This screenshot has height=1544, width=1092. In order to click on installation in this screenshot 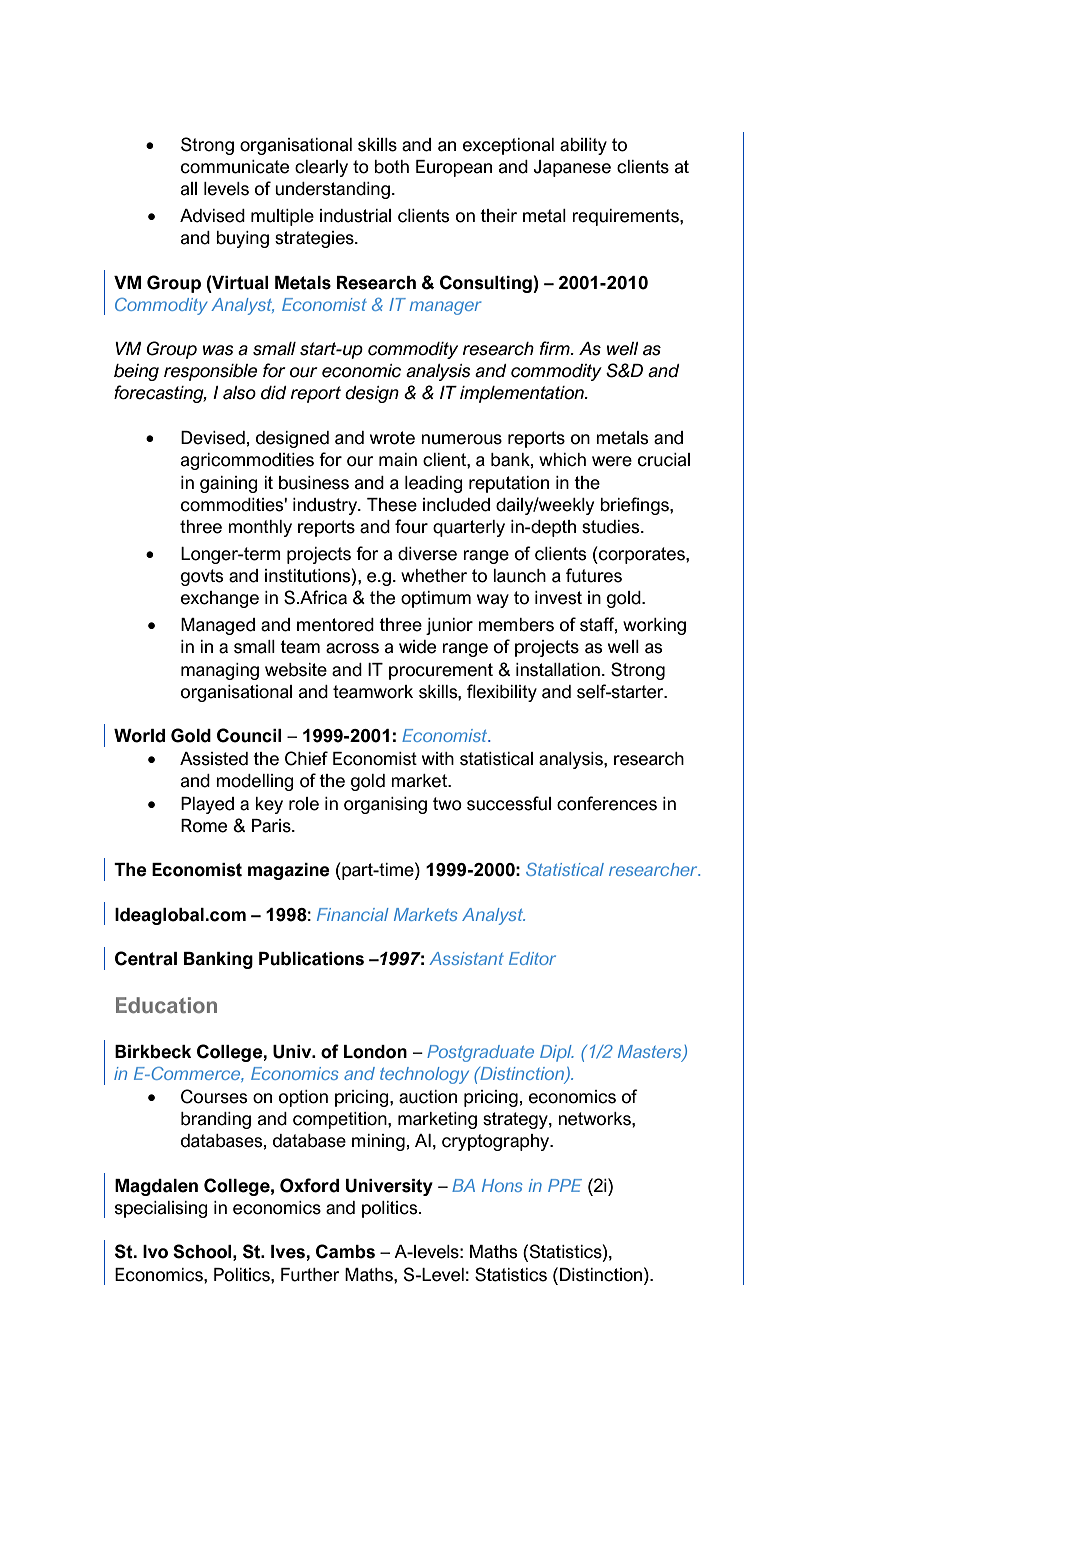, I will do `click(558, 670)`.
